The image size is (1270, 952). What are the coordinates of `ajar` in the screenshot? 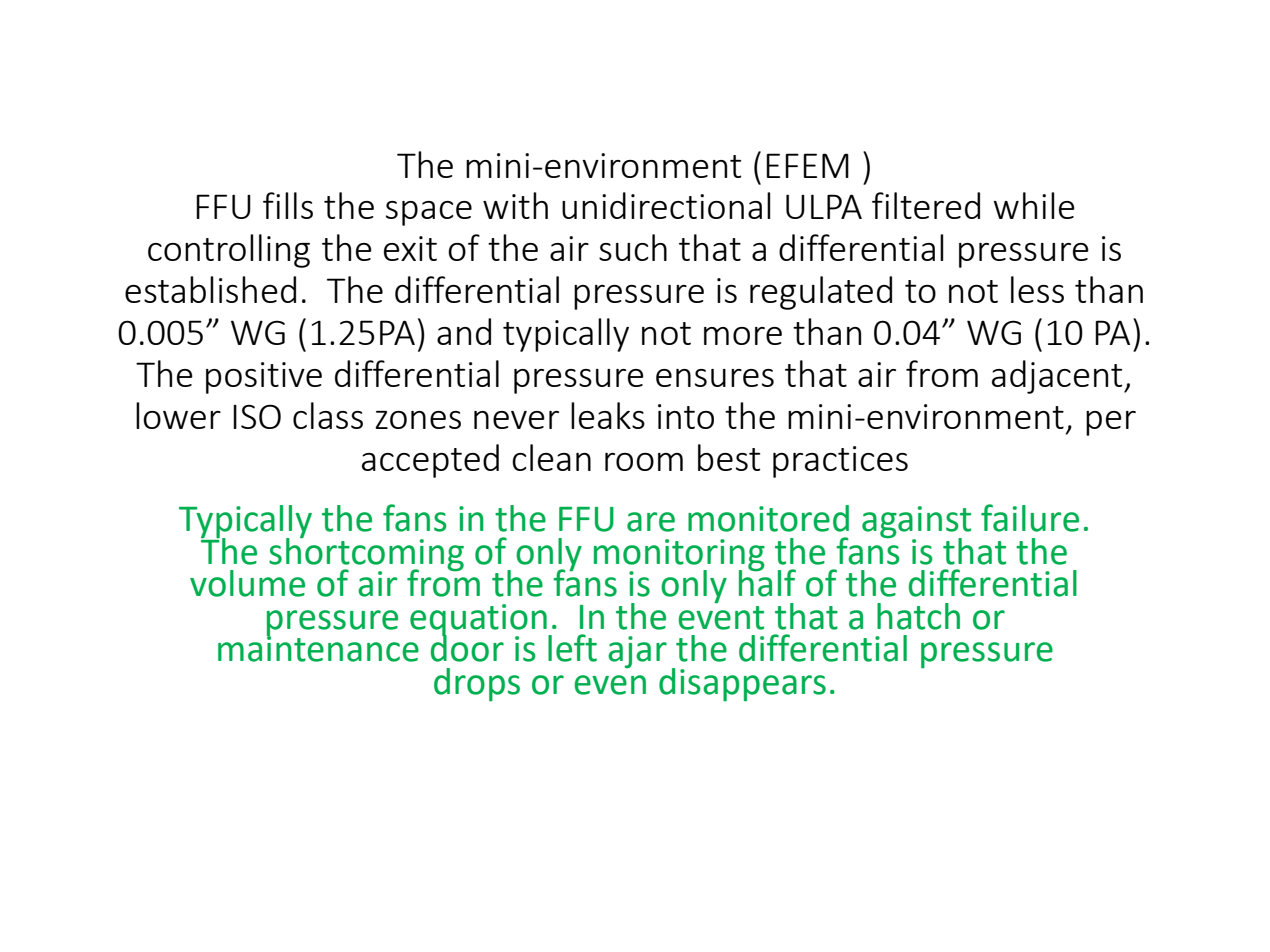 It's located at (637, 652).
